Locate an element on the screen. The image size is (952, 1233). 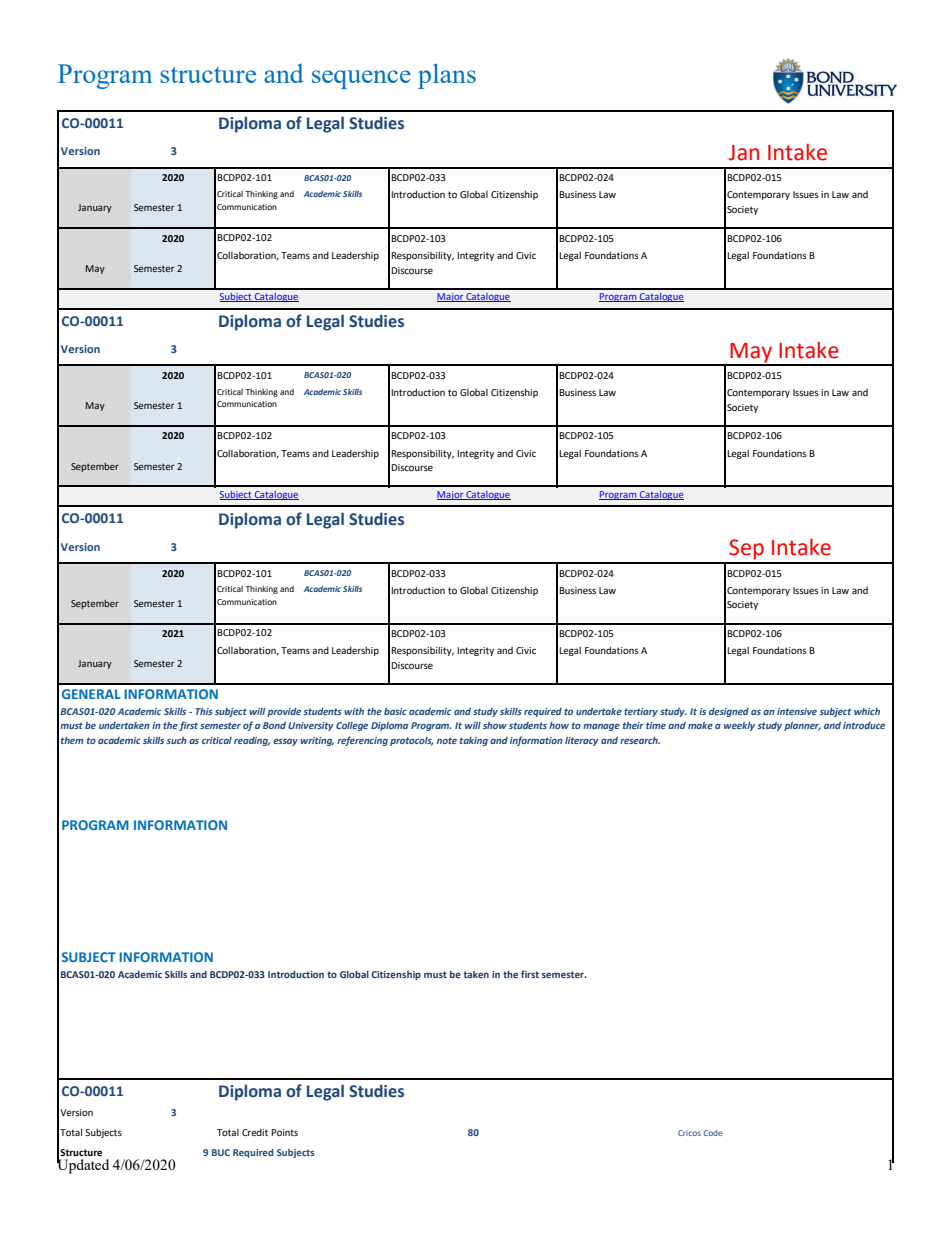
planner is located at coordinates (802, 726).
